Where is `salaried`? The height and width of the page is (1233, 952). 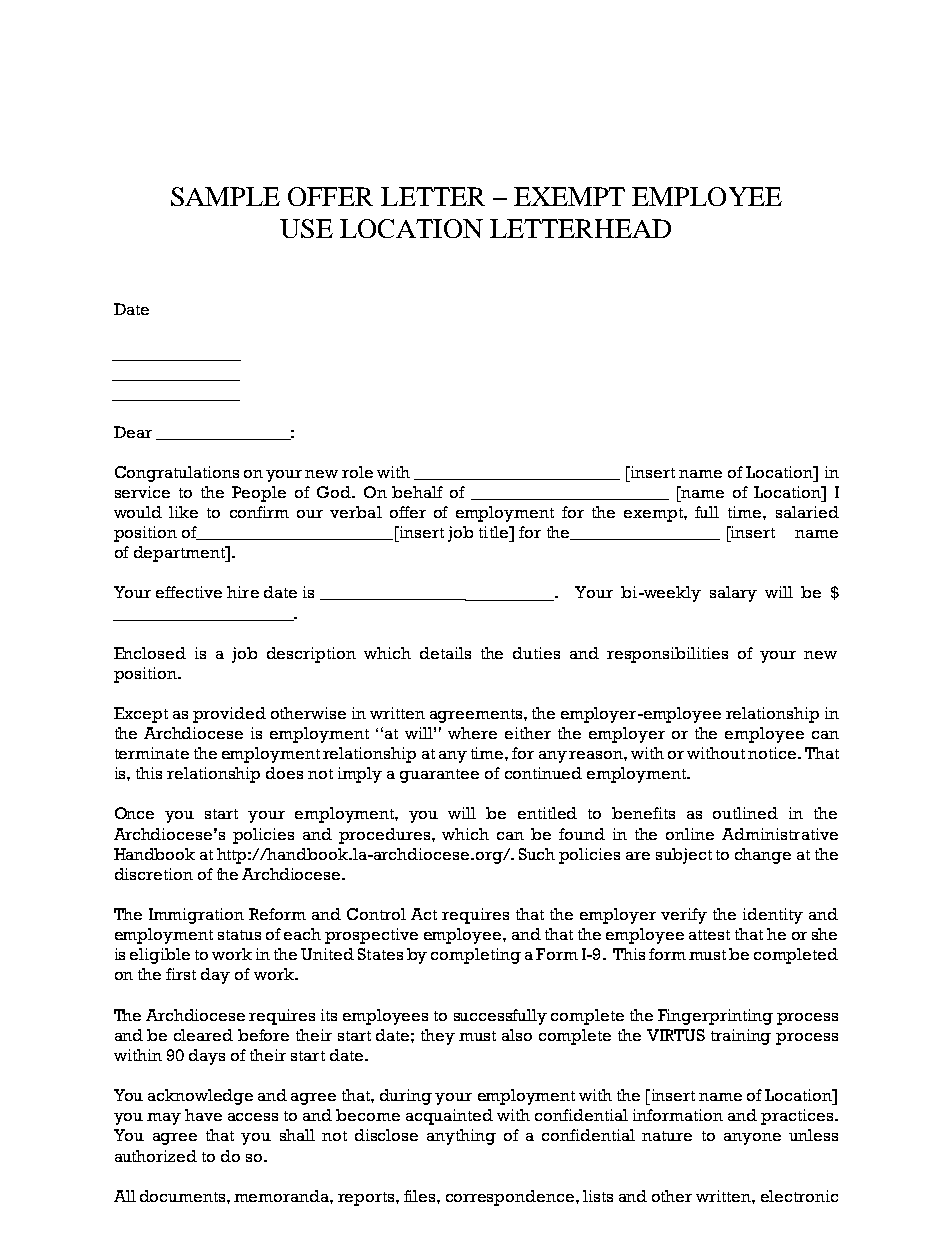
salaried is located at coordinates (807, 512).
